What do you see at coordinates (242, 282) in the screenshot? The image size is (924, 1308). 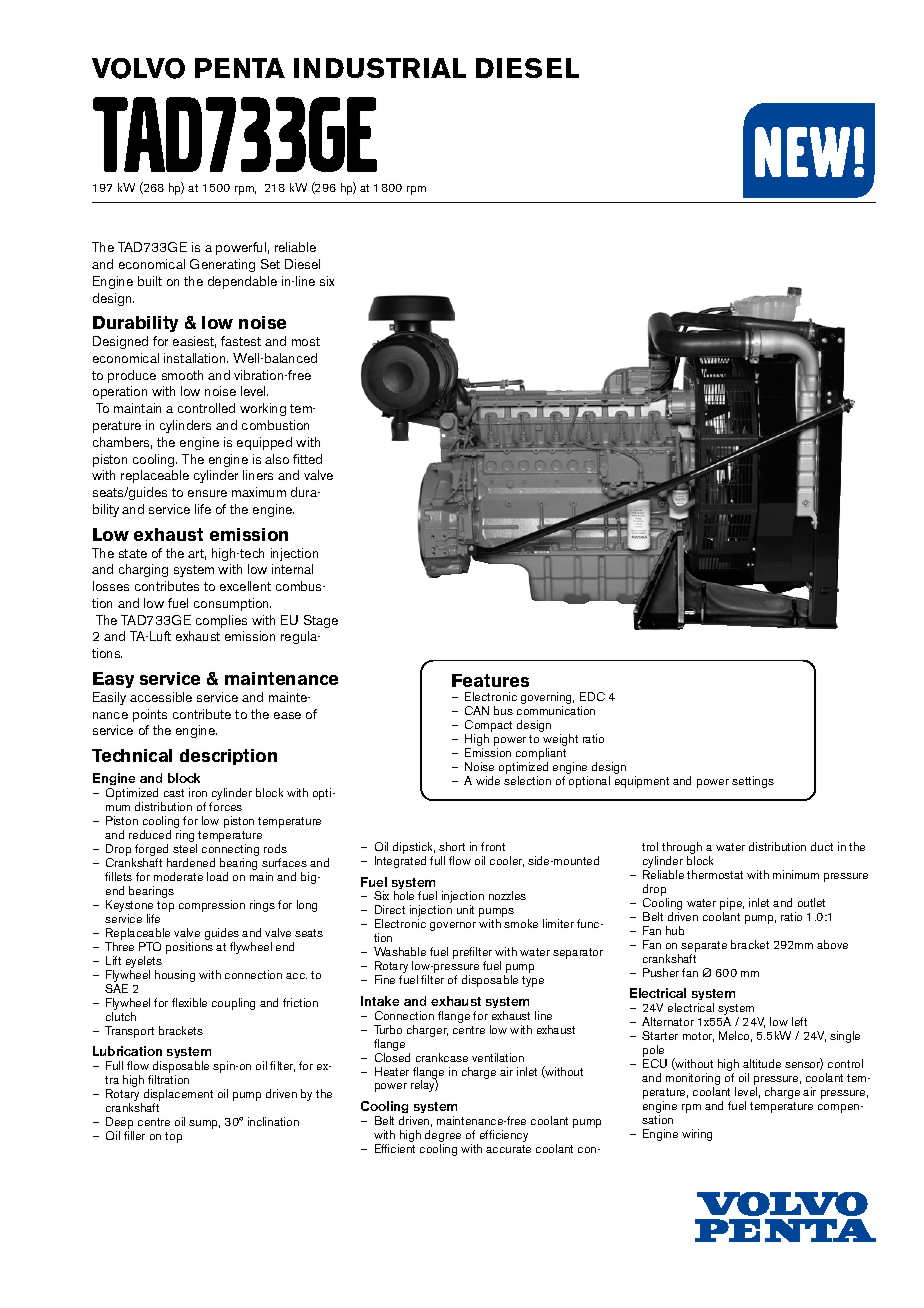 I see `dependable` at bounding box center [242, 282].
